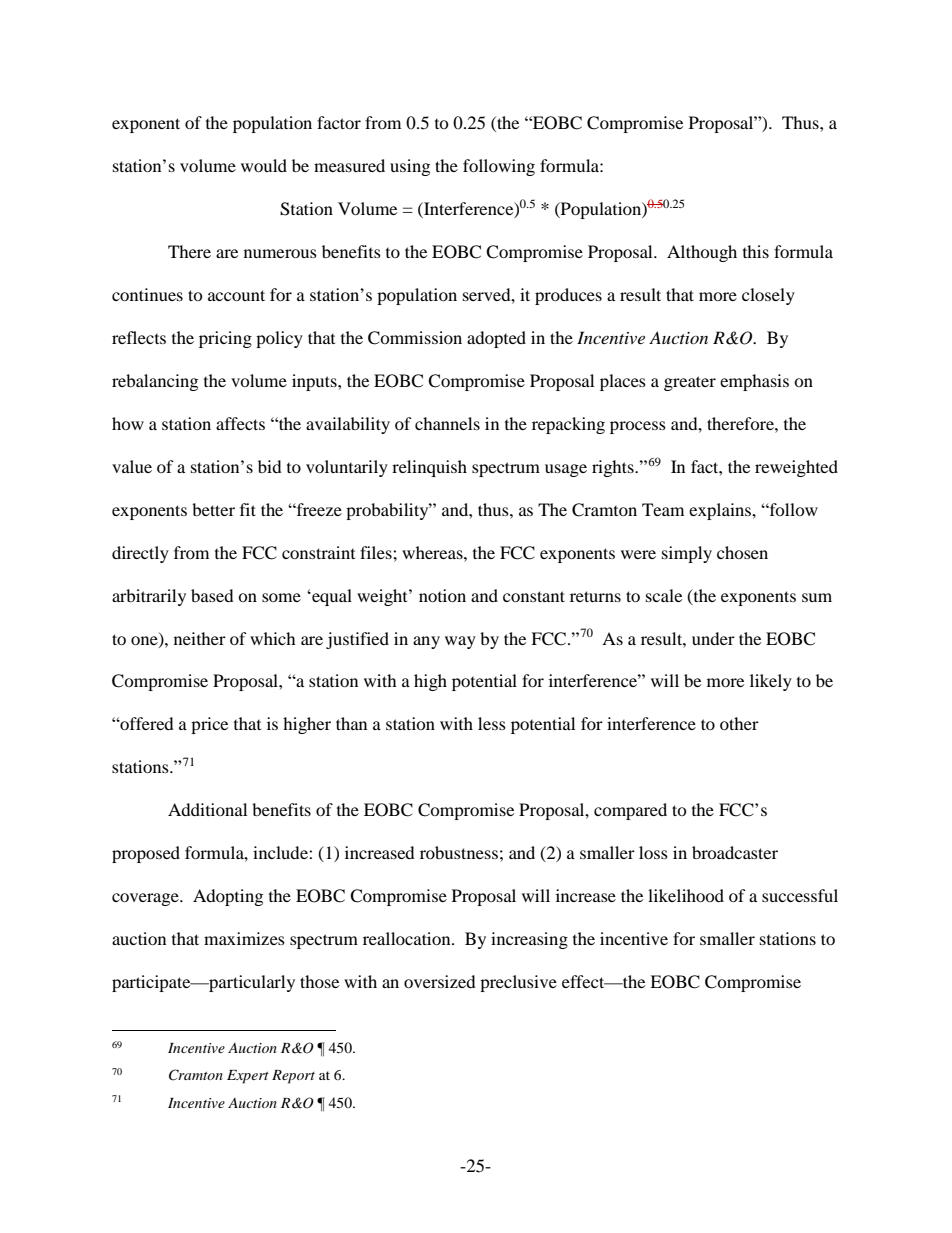  Describe the element at coordinates (410, 167) in the document. I see `using` at that location.
